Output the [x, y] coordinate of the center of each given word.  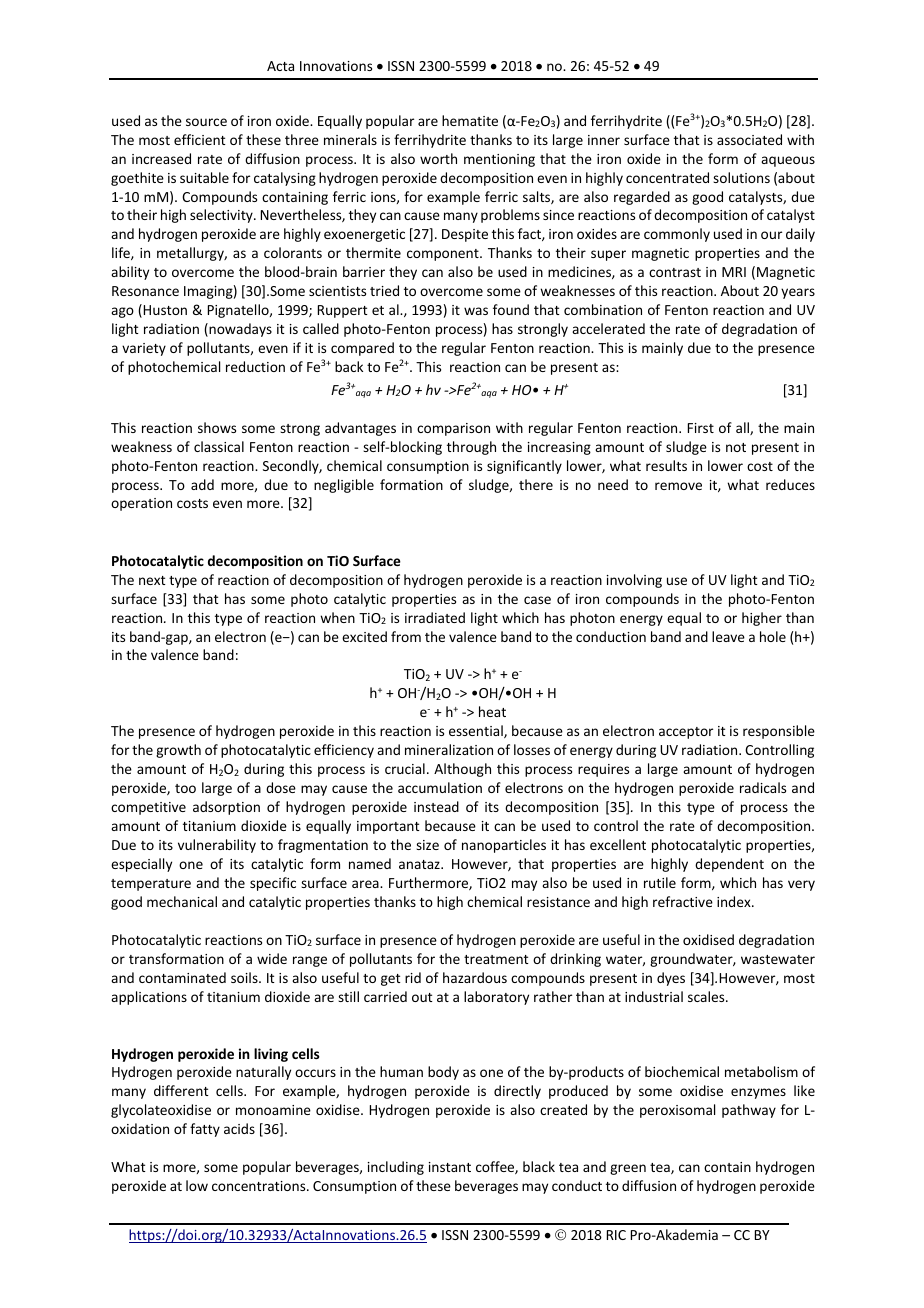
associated [749, 139]
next [152, 580]
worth [438, 158]
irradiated [435, 617]
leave [728, 636]
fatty [205, 1130]
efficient [200, 139]
